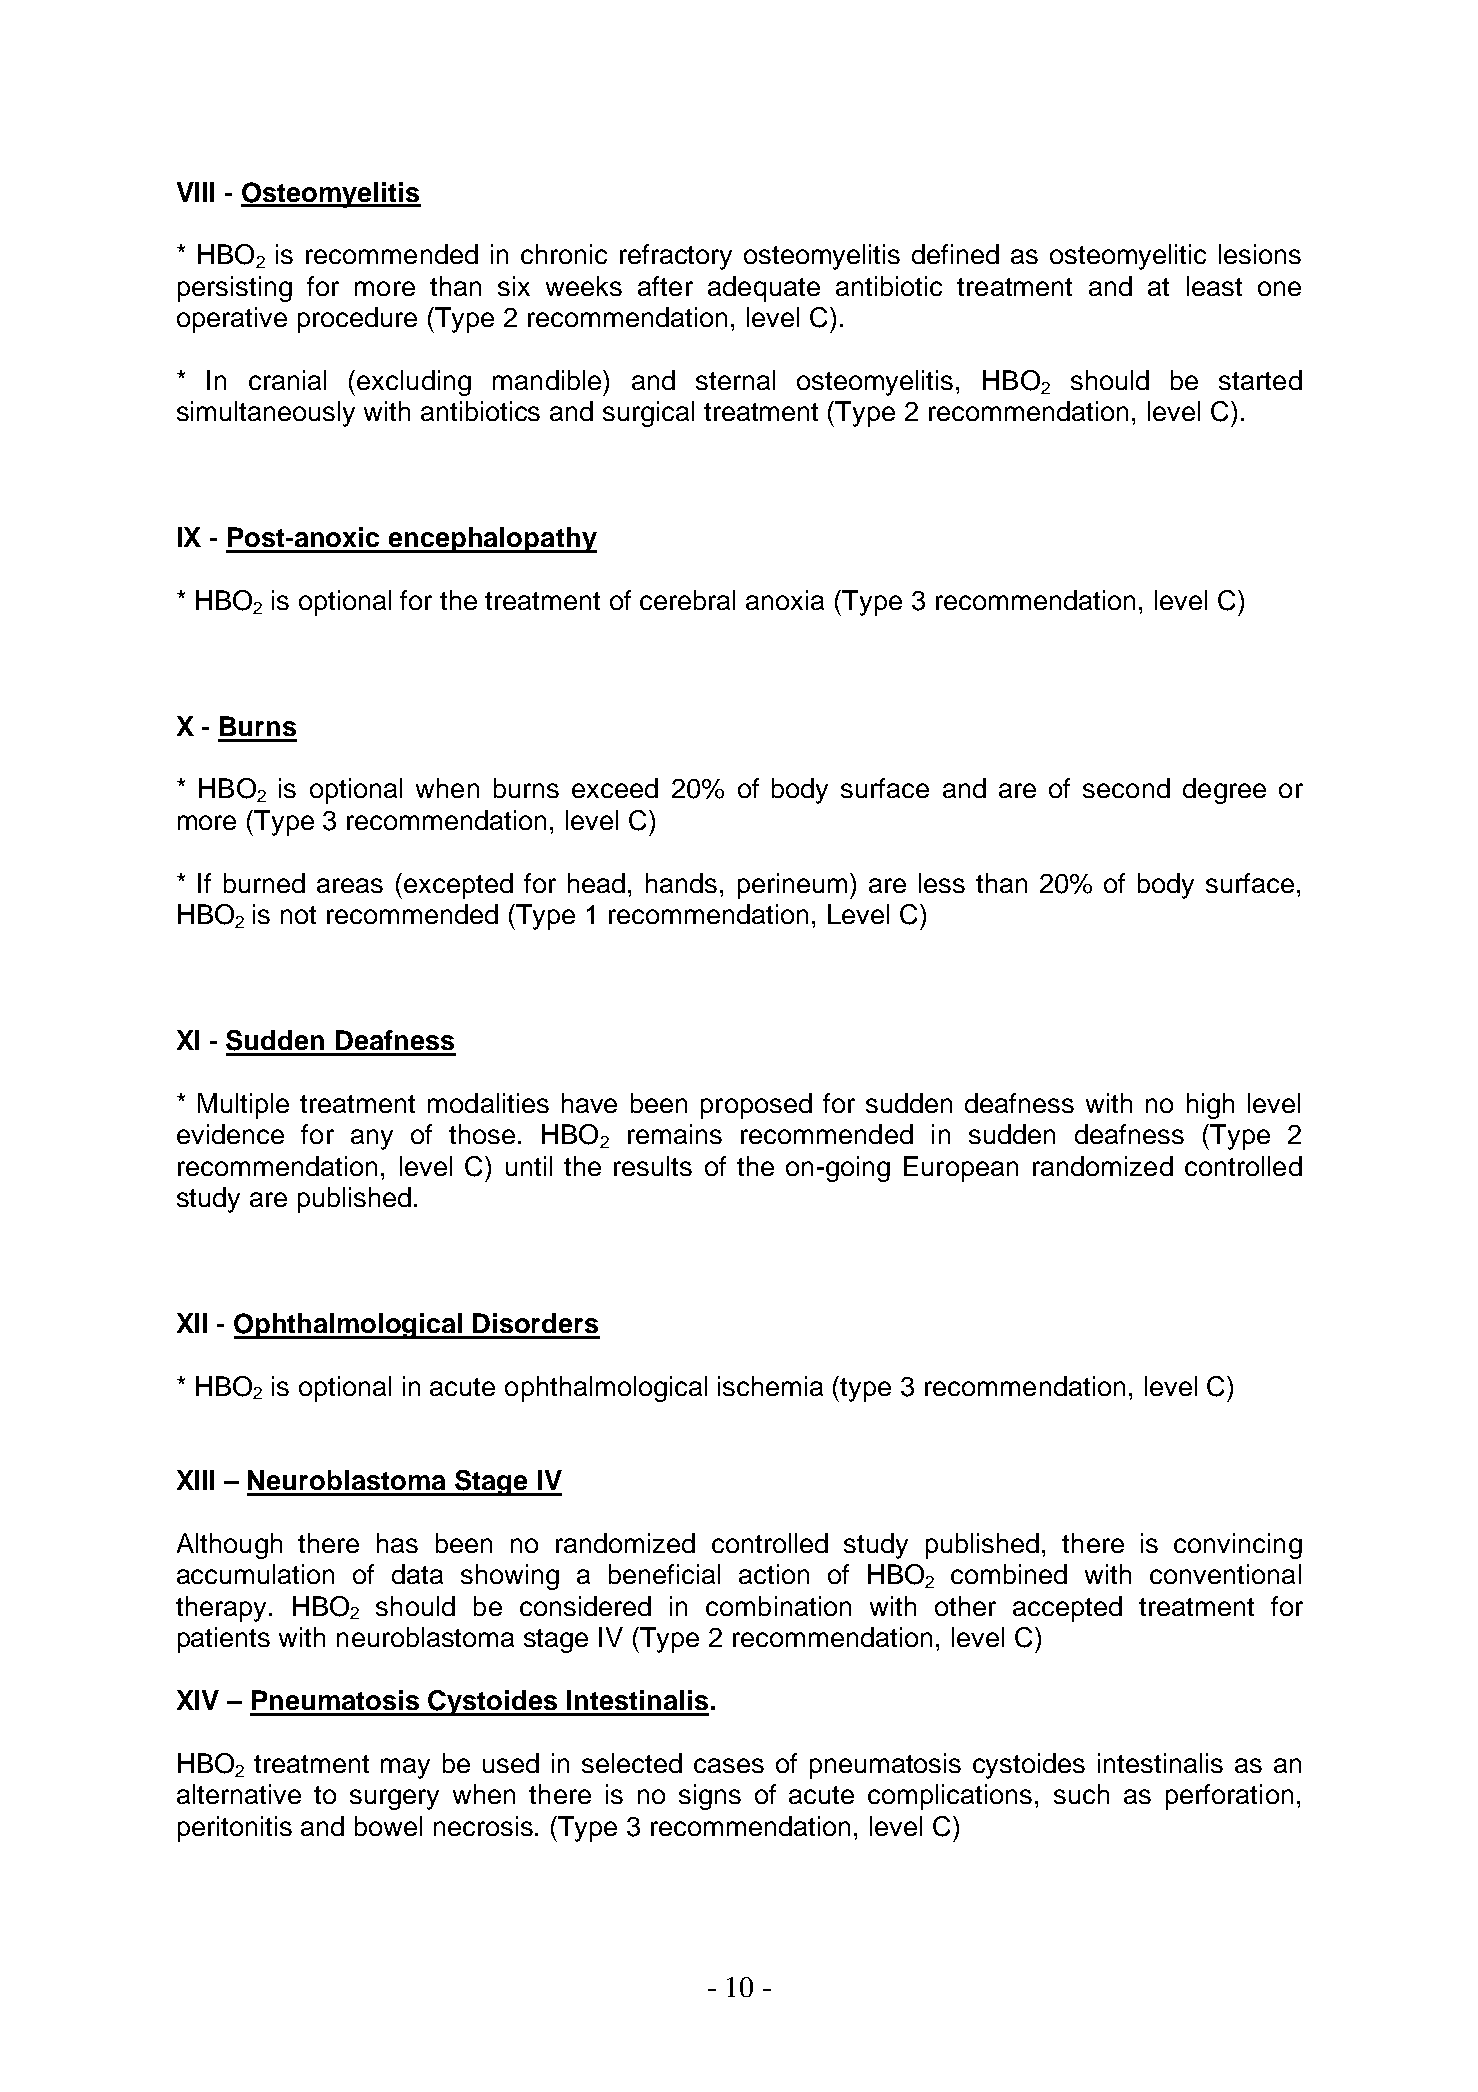  Describe the element at coordinates (298, 915) in the page. I see `not` at that location.
